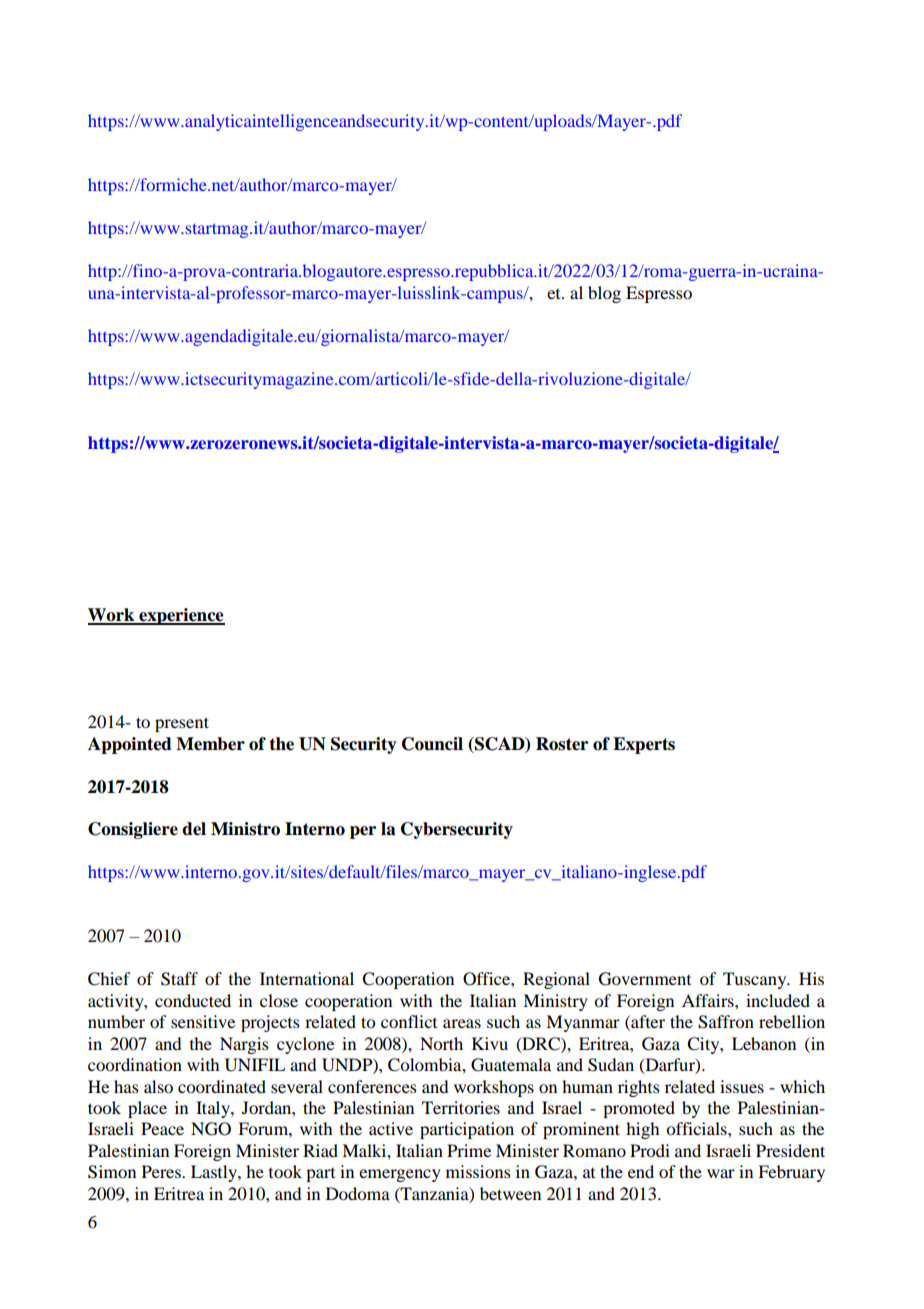 This screenshot has height=1309, width=924. What do you see at coordinates (179, 979) in the screenshot?
I see `Staff` at bounding box center [179, 979].
